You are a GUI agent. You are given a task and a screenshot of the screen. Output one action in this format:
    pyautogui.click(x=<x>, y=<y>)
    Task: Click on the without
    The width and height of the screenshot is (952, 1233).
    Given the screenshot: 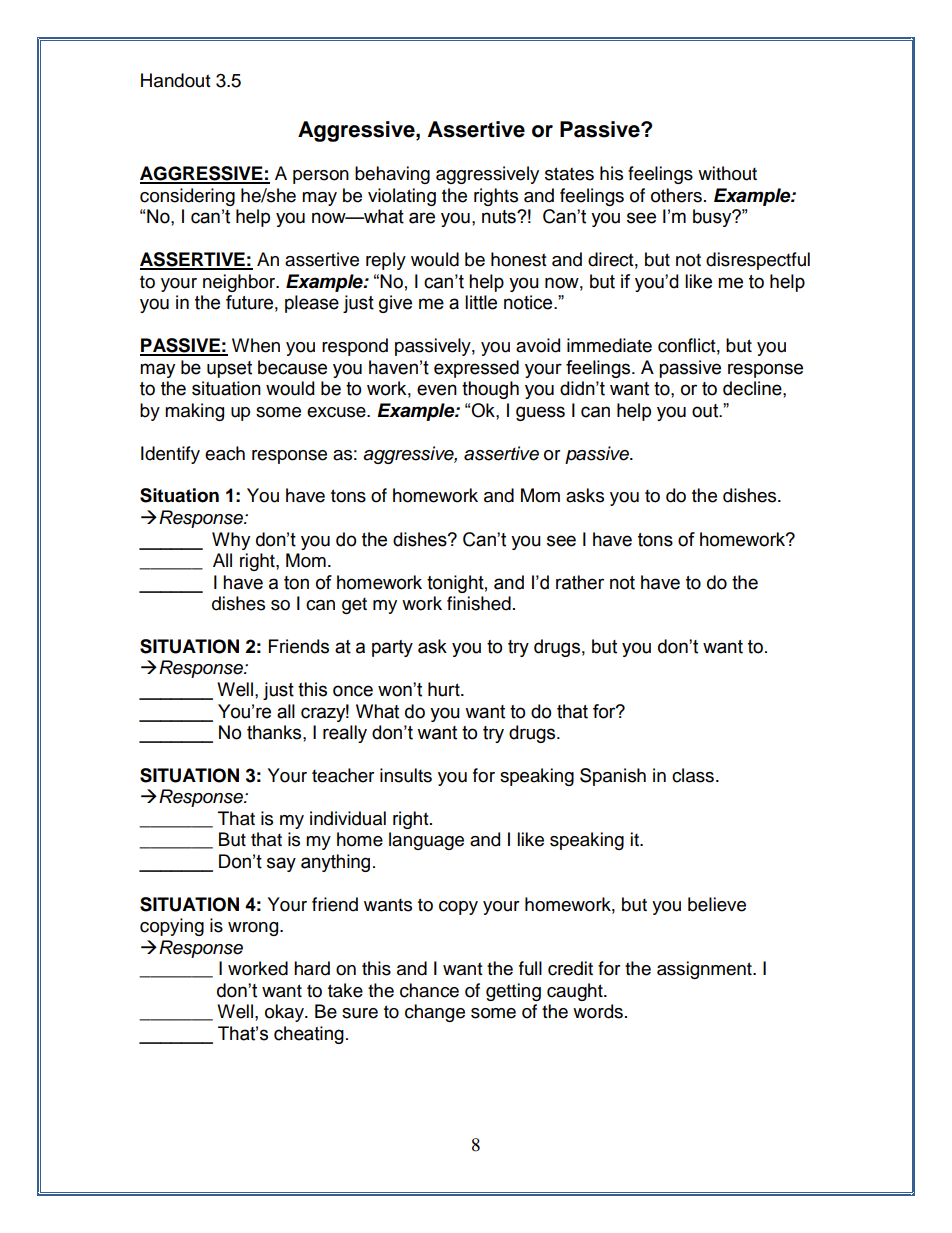 What is the action you would take?
    pyautogui.click(x=727, y=173)
